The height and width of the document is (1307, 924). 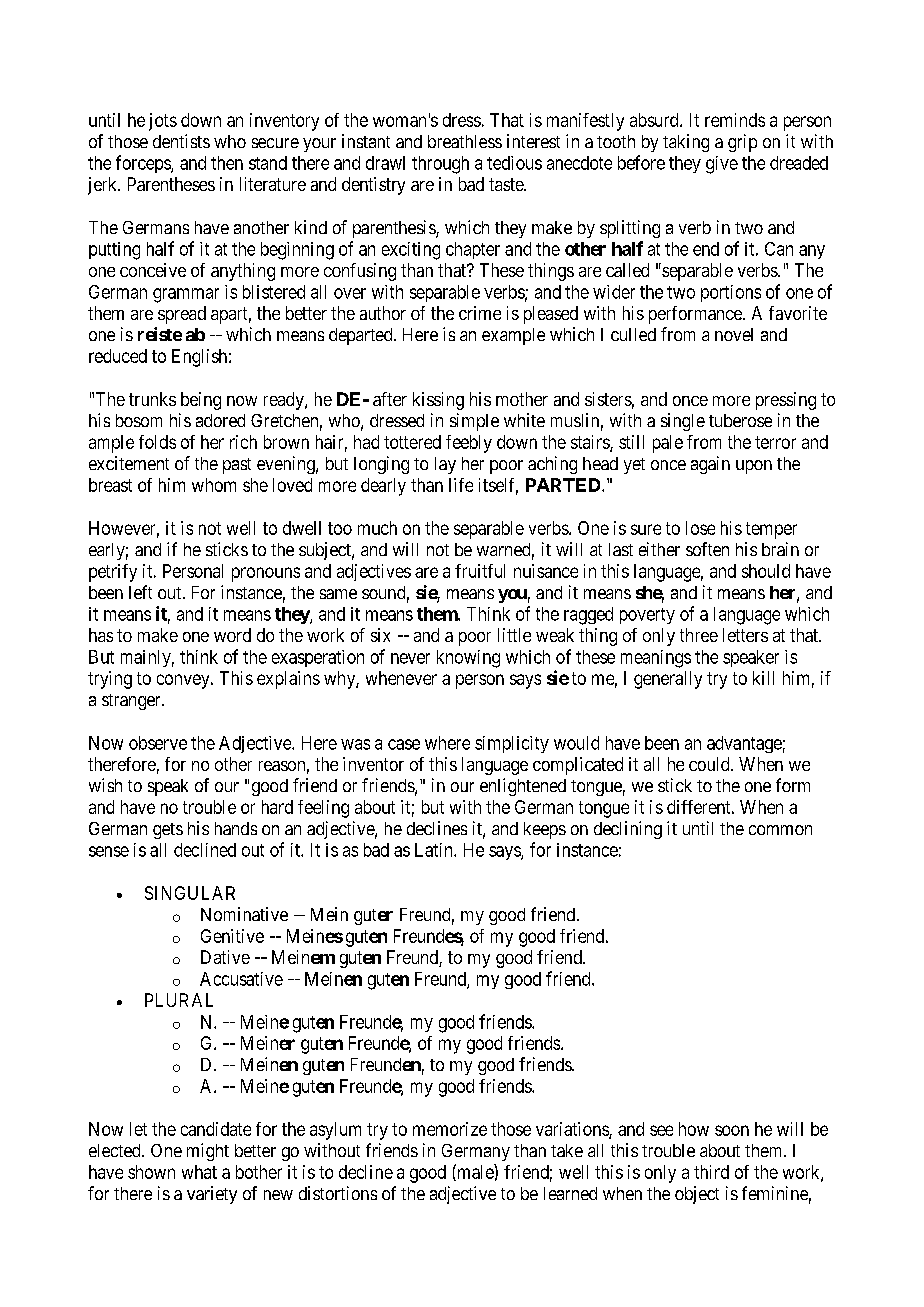 What do you see at coordinates (435, 850) in the document?
I see `Latin` at bounding box center [435, 850].
